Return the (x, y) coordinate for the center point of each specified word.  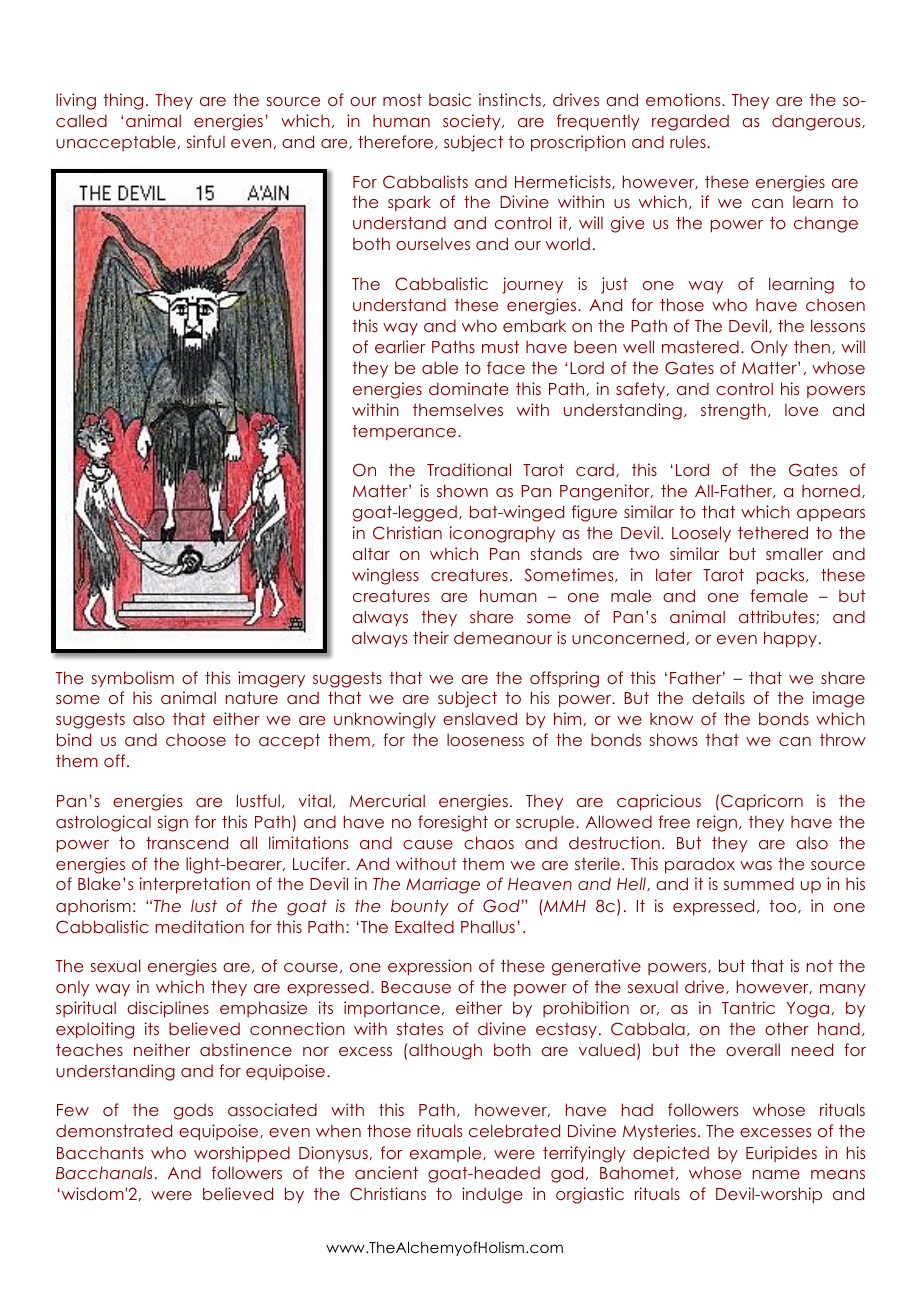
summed (759, 883)
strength (733, 411)
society (473, 122)
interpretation (195, 885)
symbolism (133, 679)
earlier (400, 346)
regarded (690, 122)
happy (790, 639)
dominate (469, 388)
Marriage (443, 885)
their (431, 637)
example (447, 1154)
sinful (206, 141)
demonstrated (114, 1130)
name (776, 1174)
